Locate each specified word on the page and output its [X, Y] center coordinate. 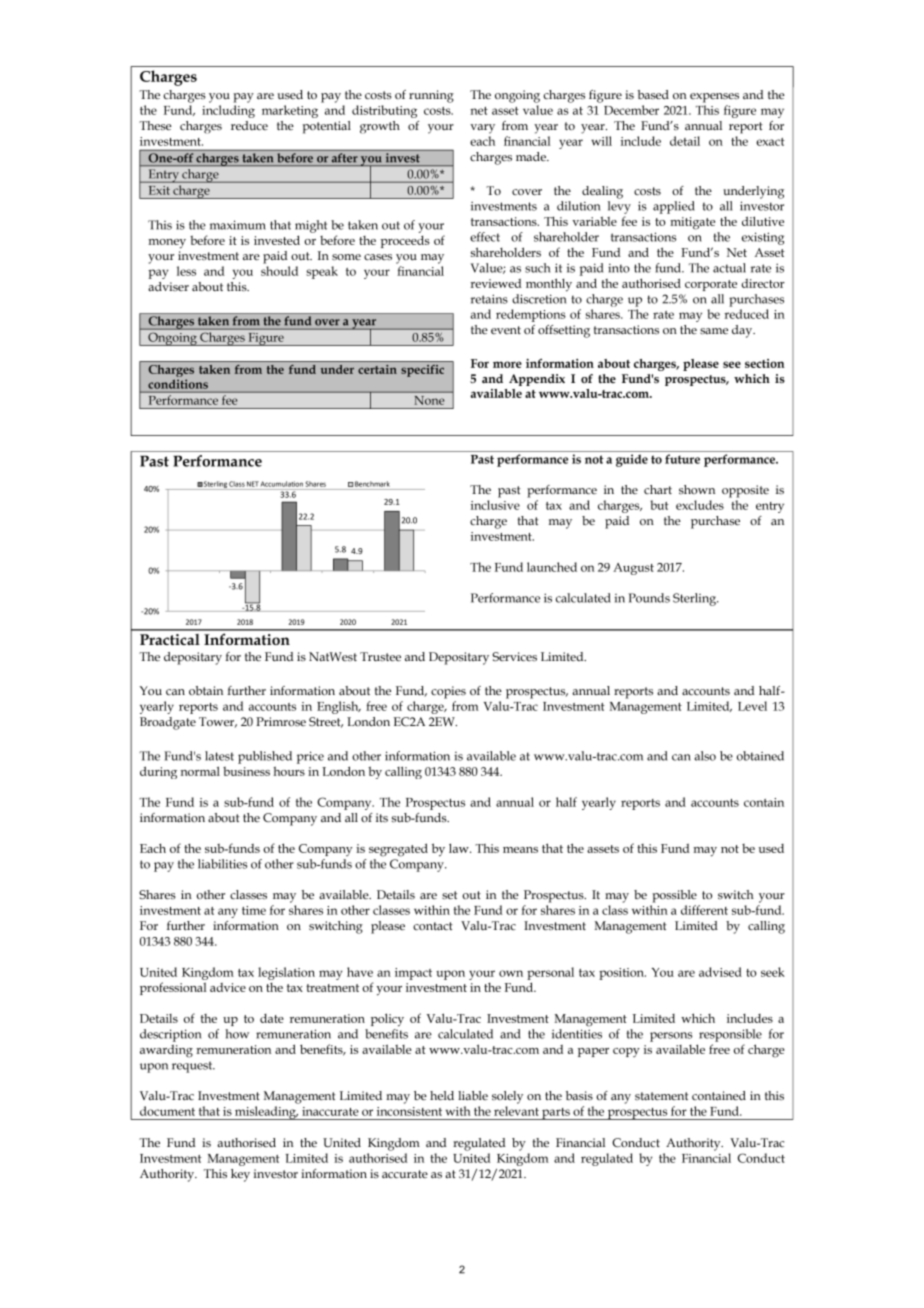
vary [482, 129]
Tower [218, 722]
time [254, 910]
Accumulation [281, 484]
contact [433, 926]
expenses [714, 98]
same [714, 331]
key [240, 1175]
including [228, 111]
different [704, 910]
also [705, 756]
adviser [168, 286]
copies [448, 692]
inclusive [495, 505]
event [506, 330]
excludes [700, 505]
